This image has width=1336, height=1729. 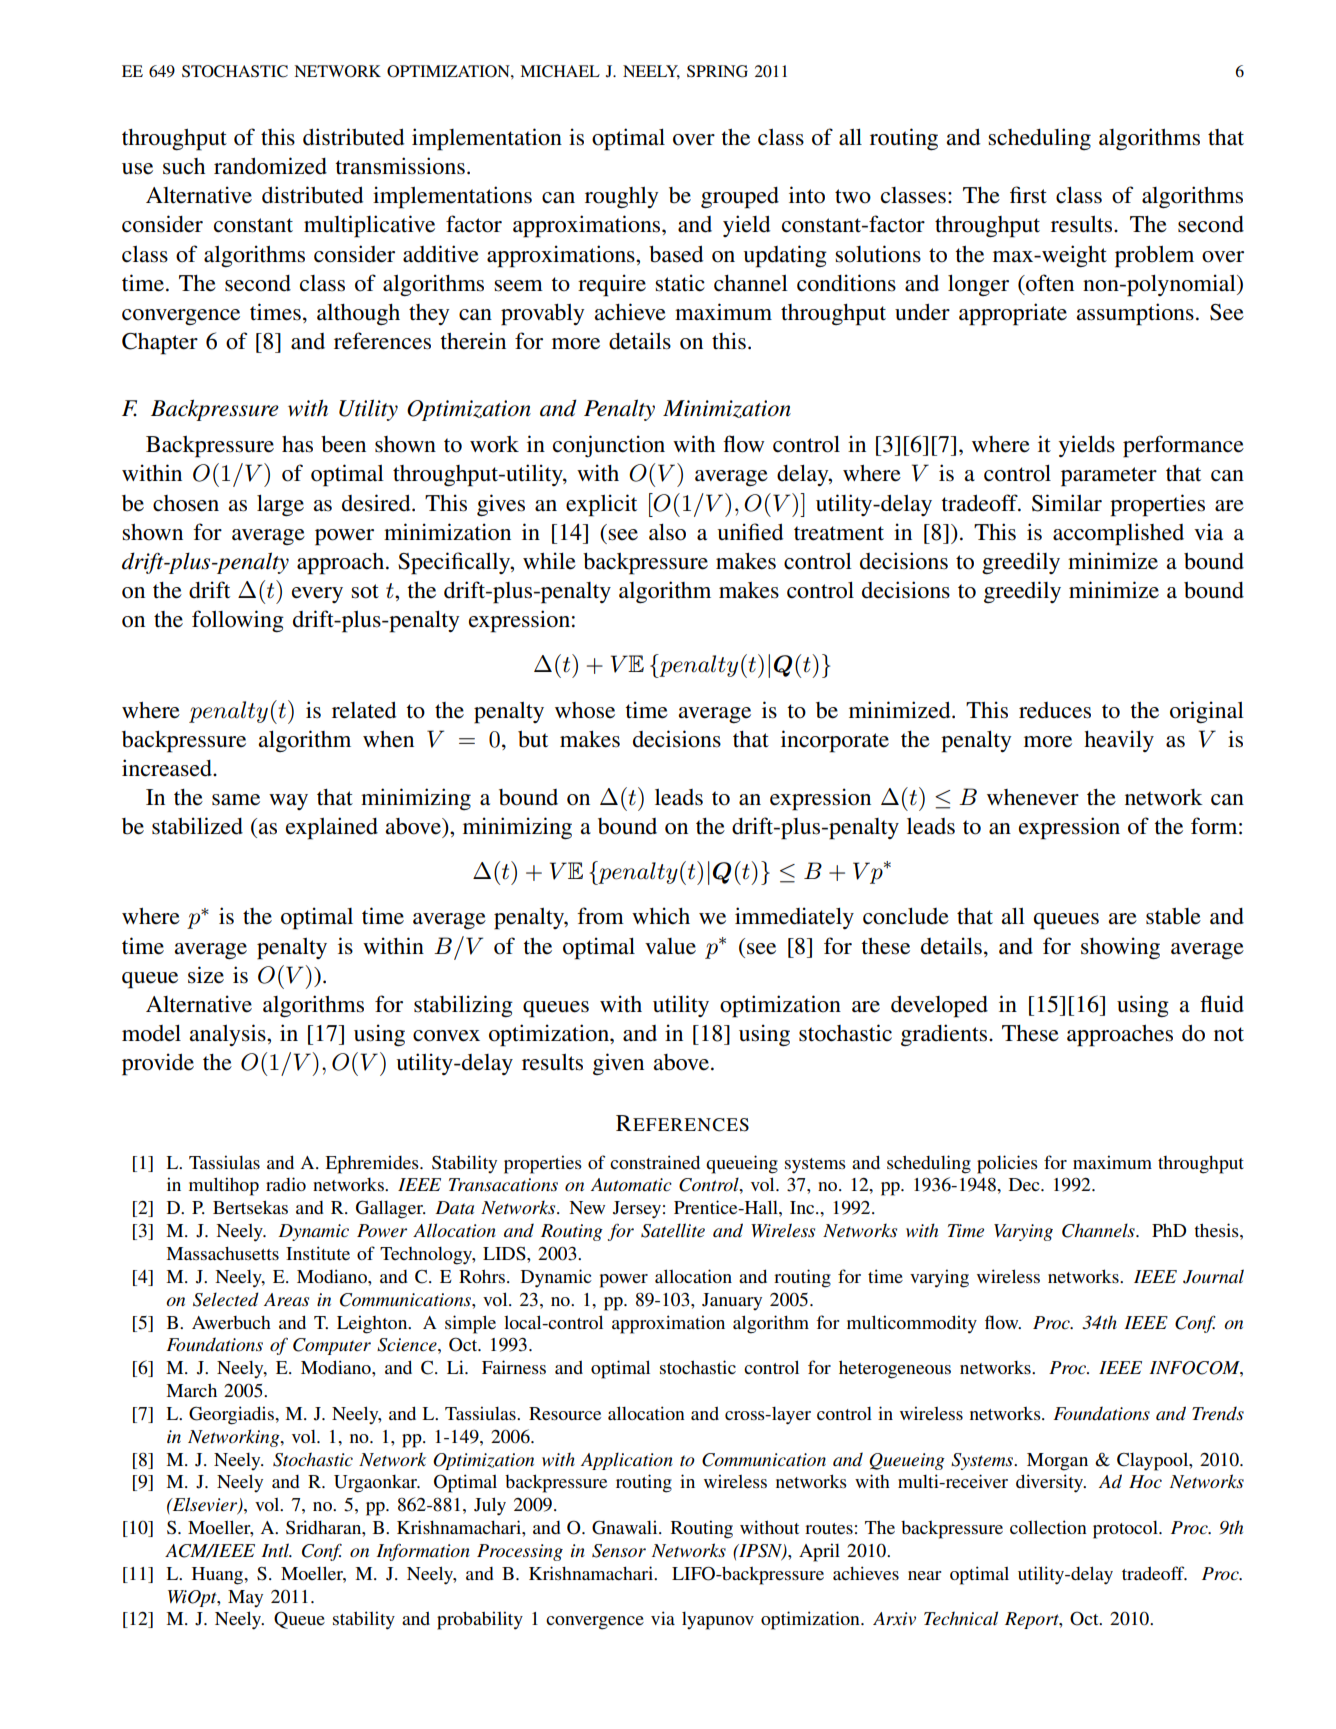 I want to click on Intl, so click(x=276, y=1550).
